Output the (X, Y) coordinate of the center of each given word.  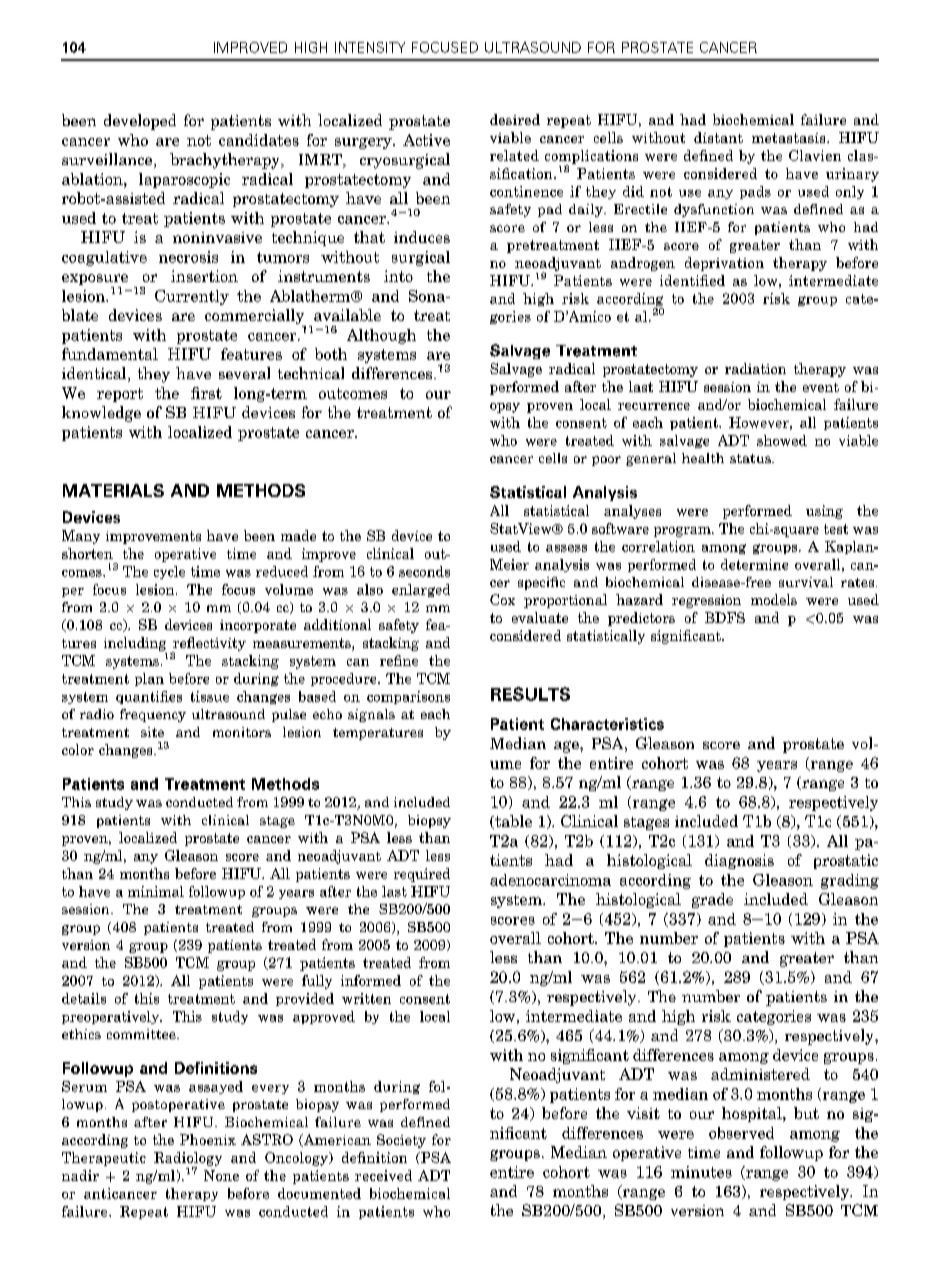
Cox (502, 599)
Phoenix (208, 1139)
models (774, 599)
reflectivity (209, 645)
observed (741, 1133)
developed (140, 122)
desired (515, 119)
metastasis (790, 138)
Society (401, 1141)
